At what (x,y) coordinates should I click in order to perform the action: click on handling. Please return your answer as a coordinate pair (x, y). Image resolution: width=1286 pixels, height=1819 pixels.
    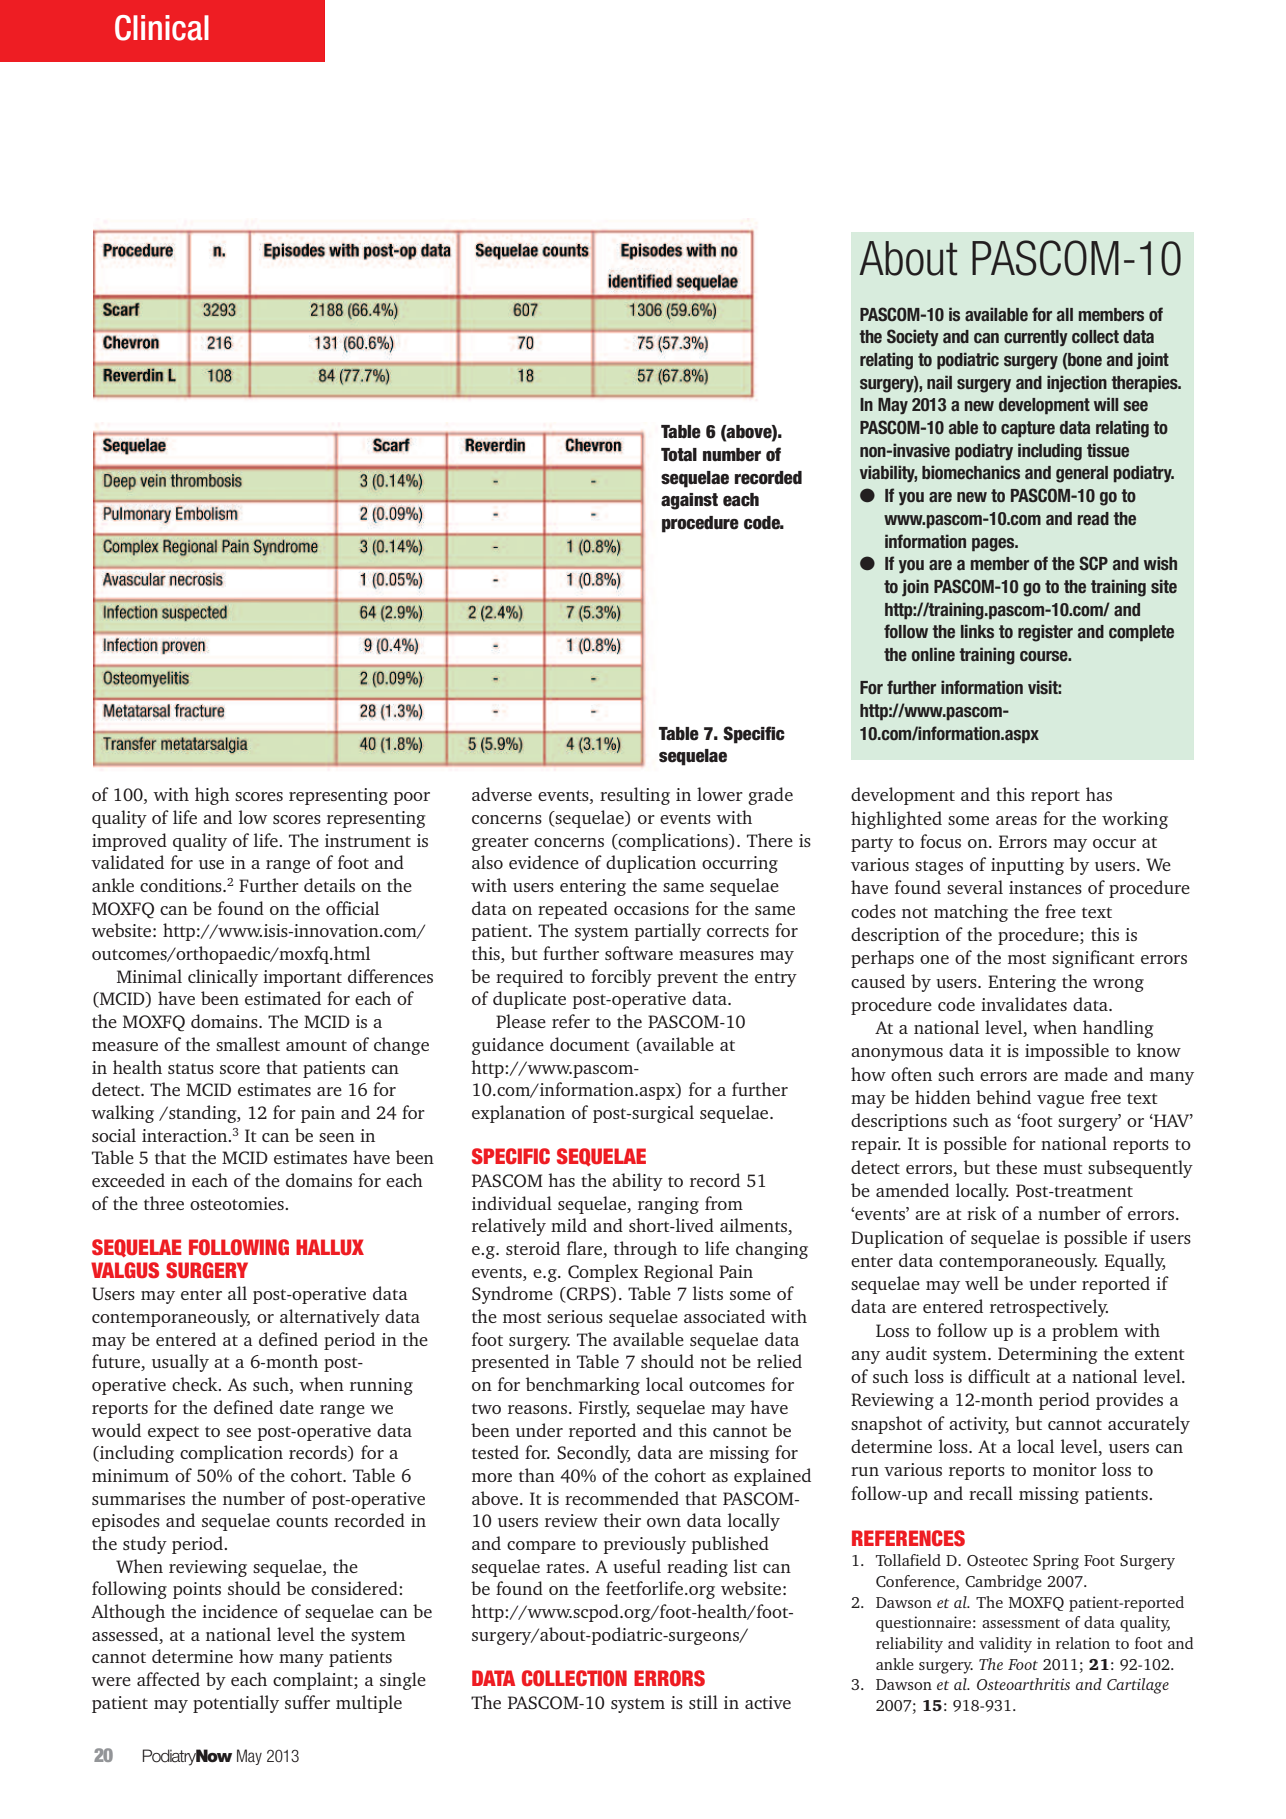
    Looking at the image, I should click on (1118, 1029).
